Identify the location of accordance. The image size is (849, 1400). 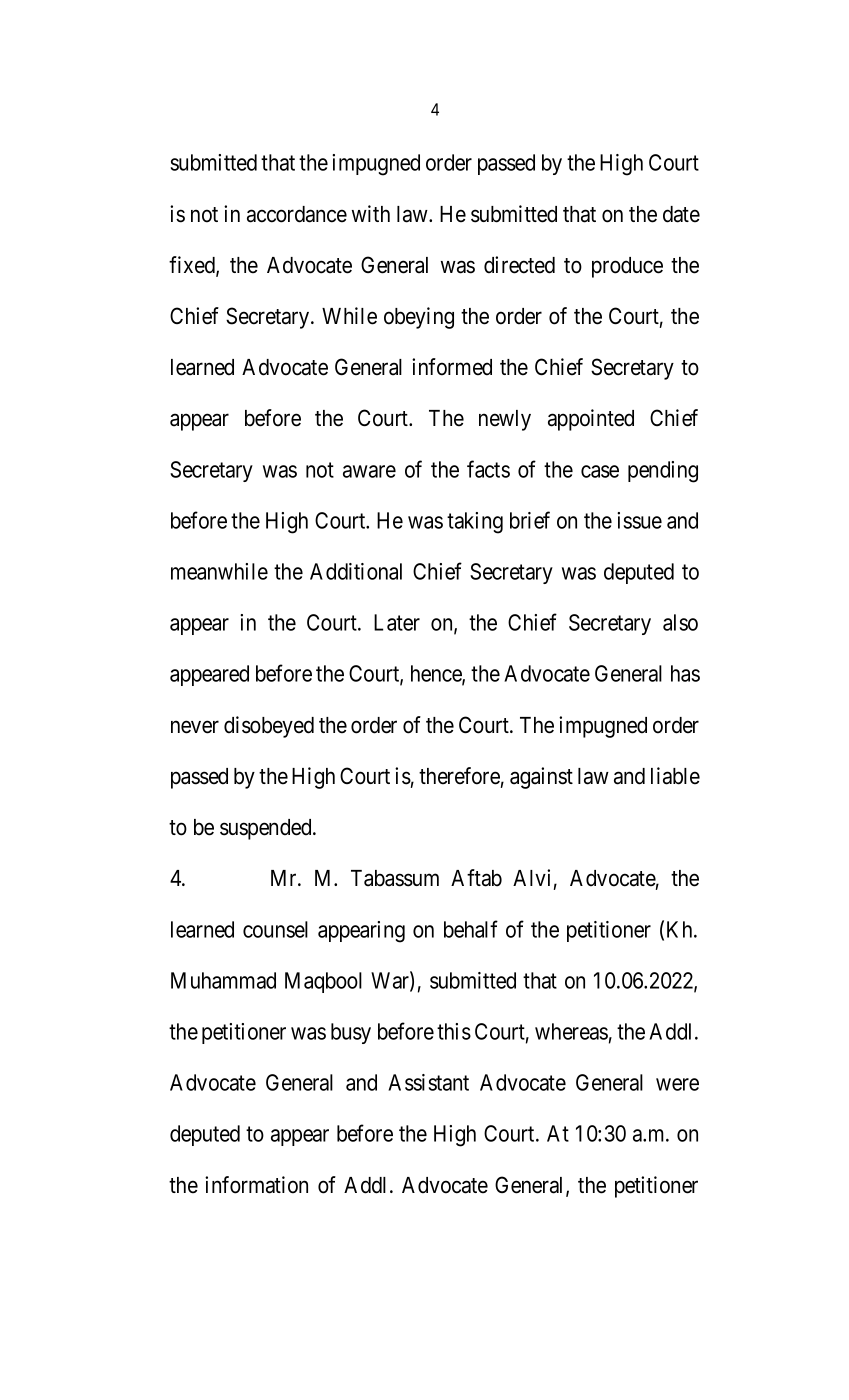
(297, 214).
